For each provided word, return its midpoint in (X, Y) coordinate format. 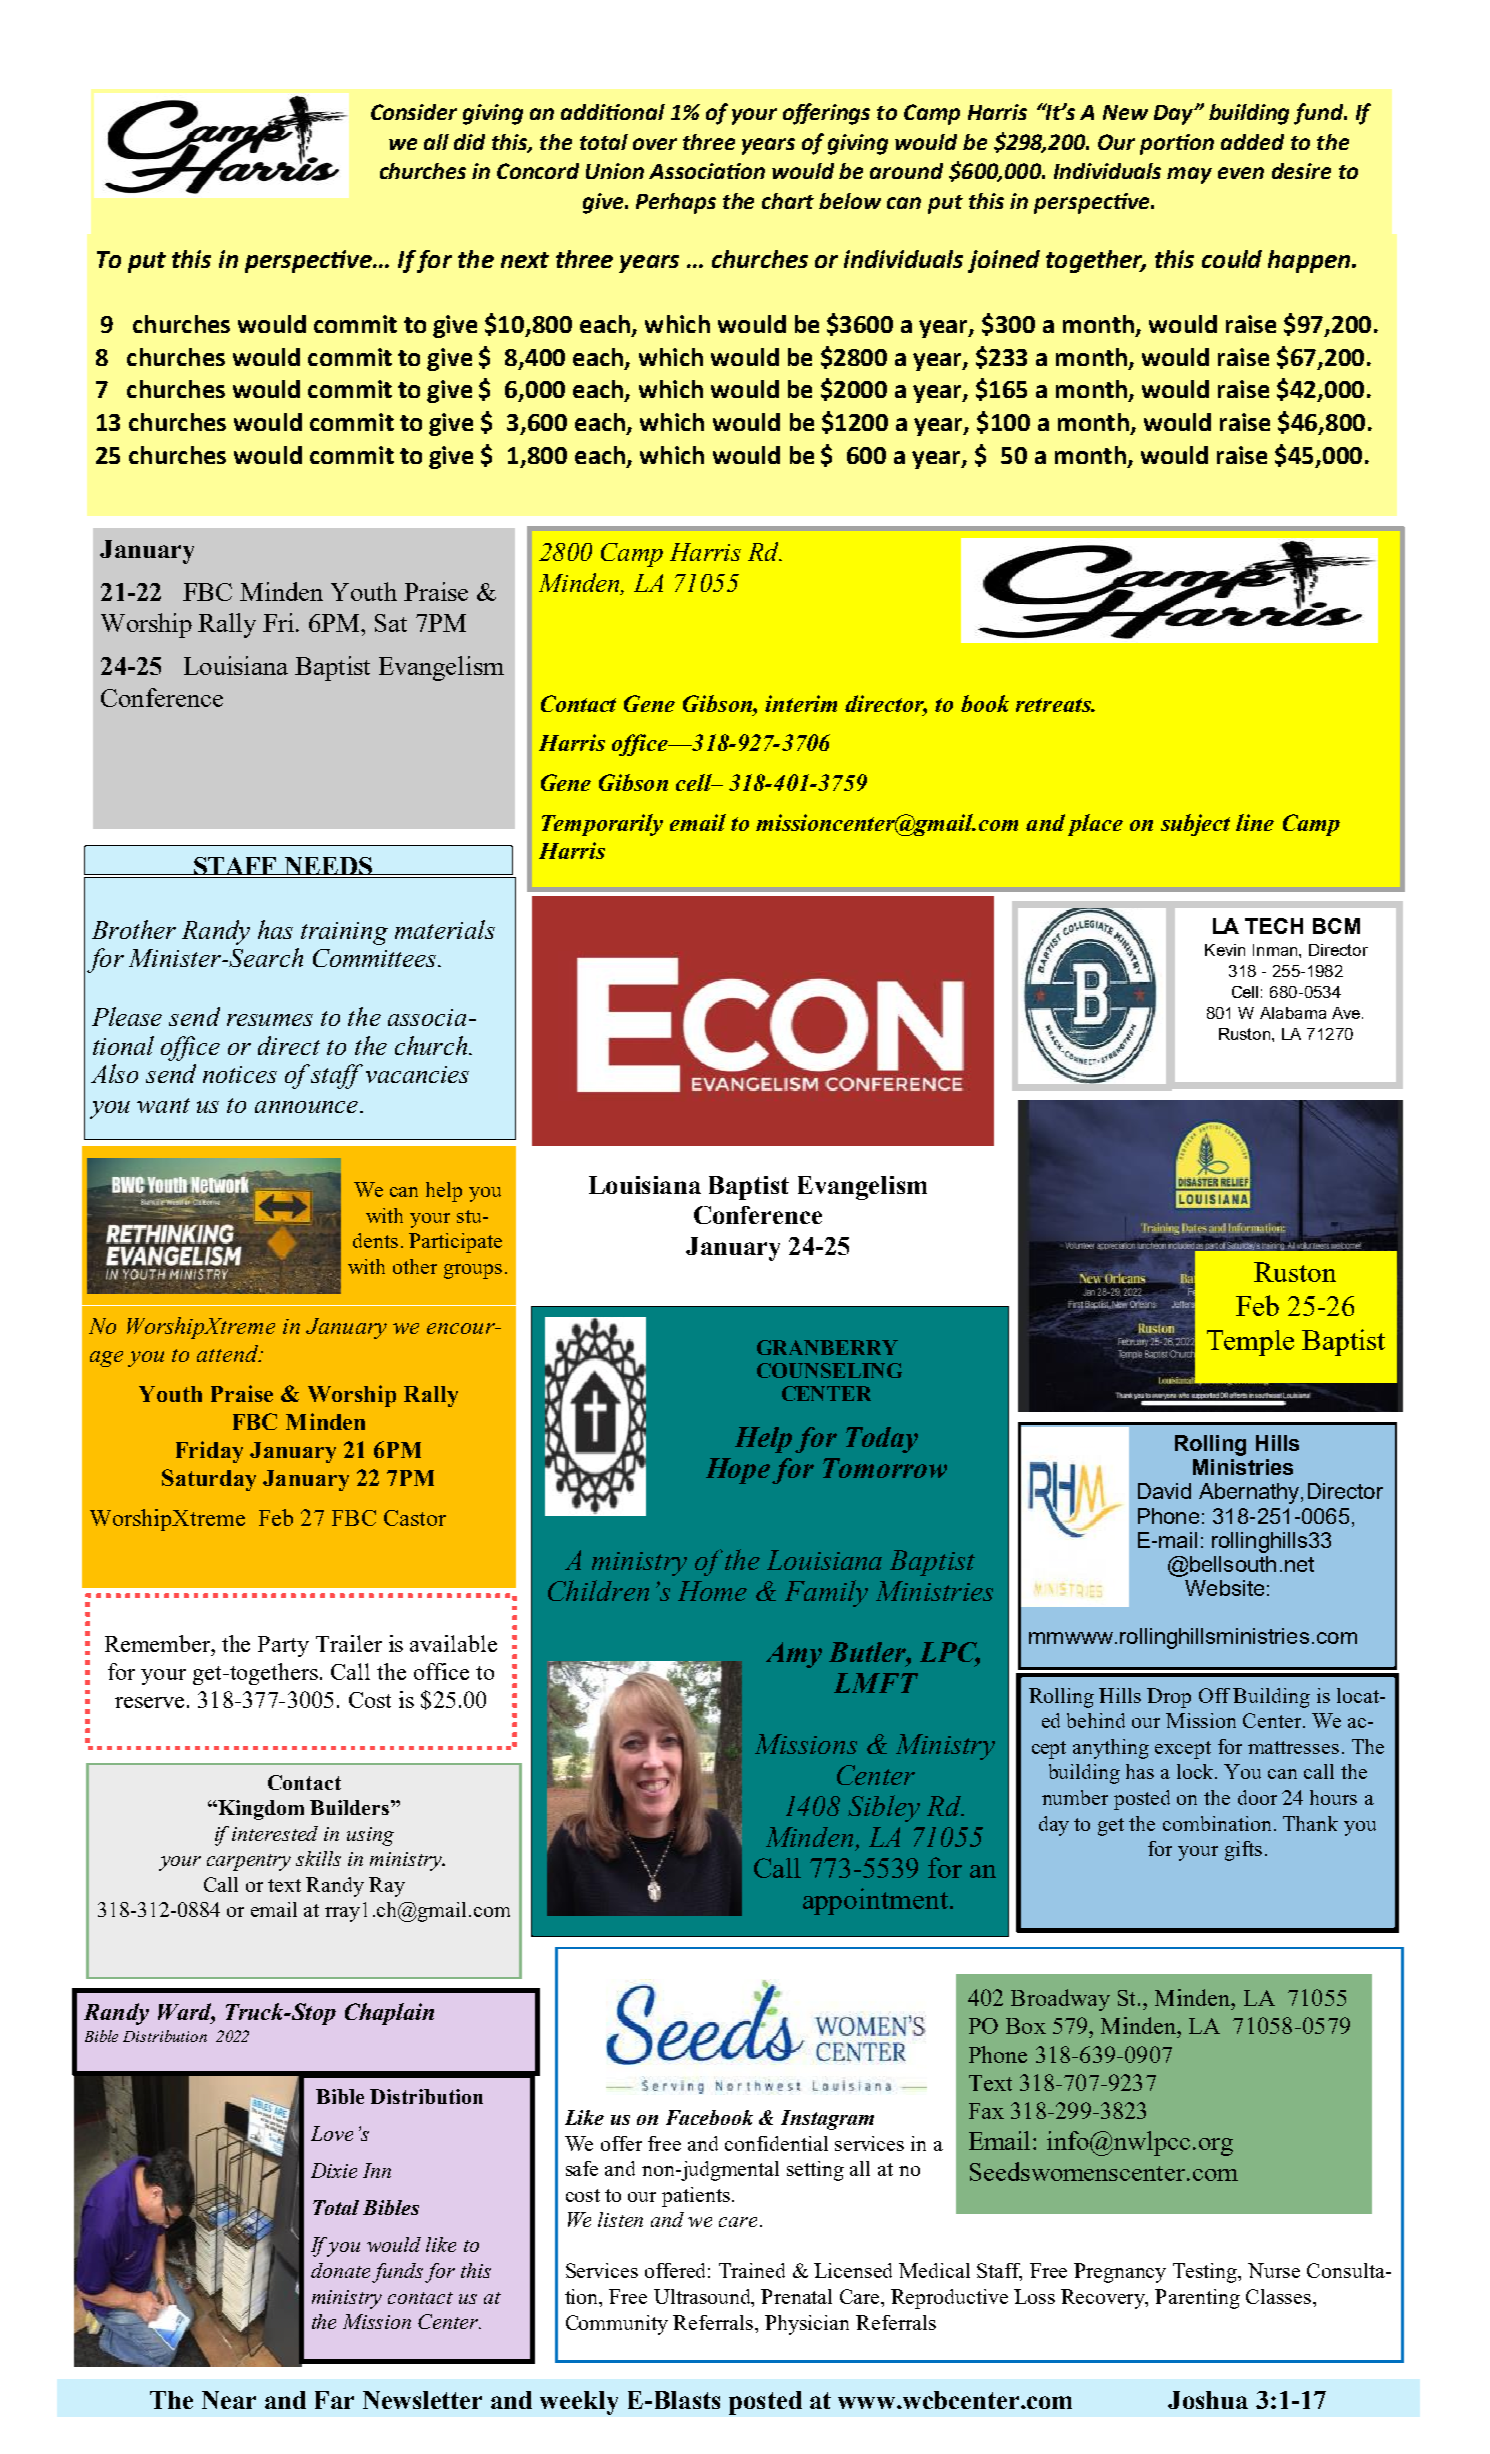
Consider (414, 112)
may (1189, 175)
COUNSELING (829, 1370)
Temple (1250, 1343)
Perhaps (676, 203)
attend (229, 1353)
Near (229, 2400)
